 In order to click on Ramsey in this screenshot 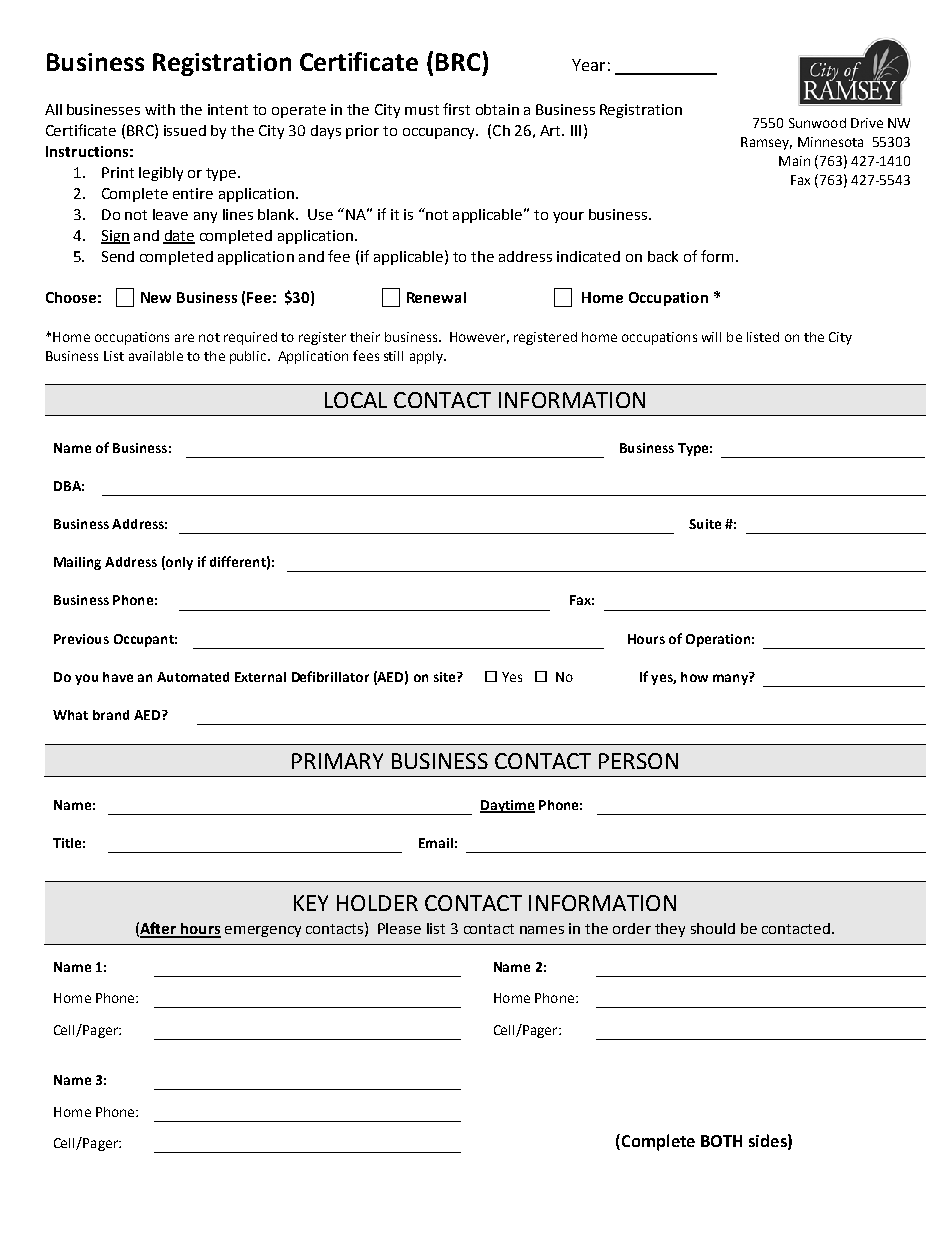, I will do `click(766, 143)`.
